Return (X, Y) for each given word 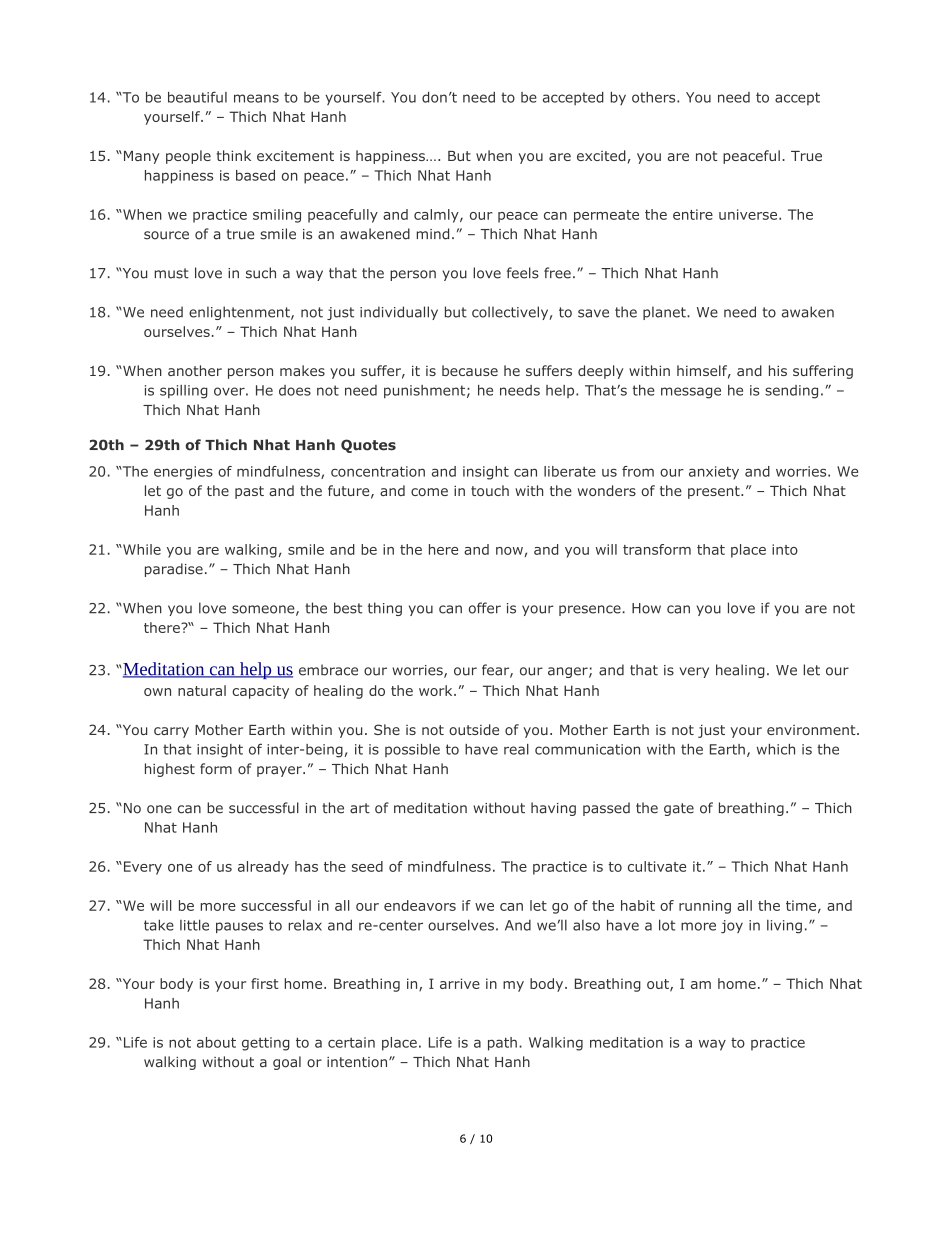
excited (601, 155)
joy (732, 927)
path (502, 1044)
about (216, 1042)
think (234, 155)
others (655, 97)
